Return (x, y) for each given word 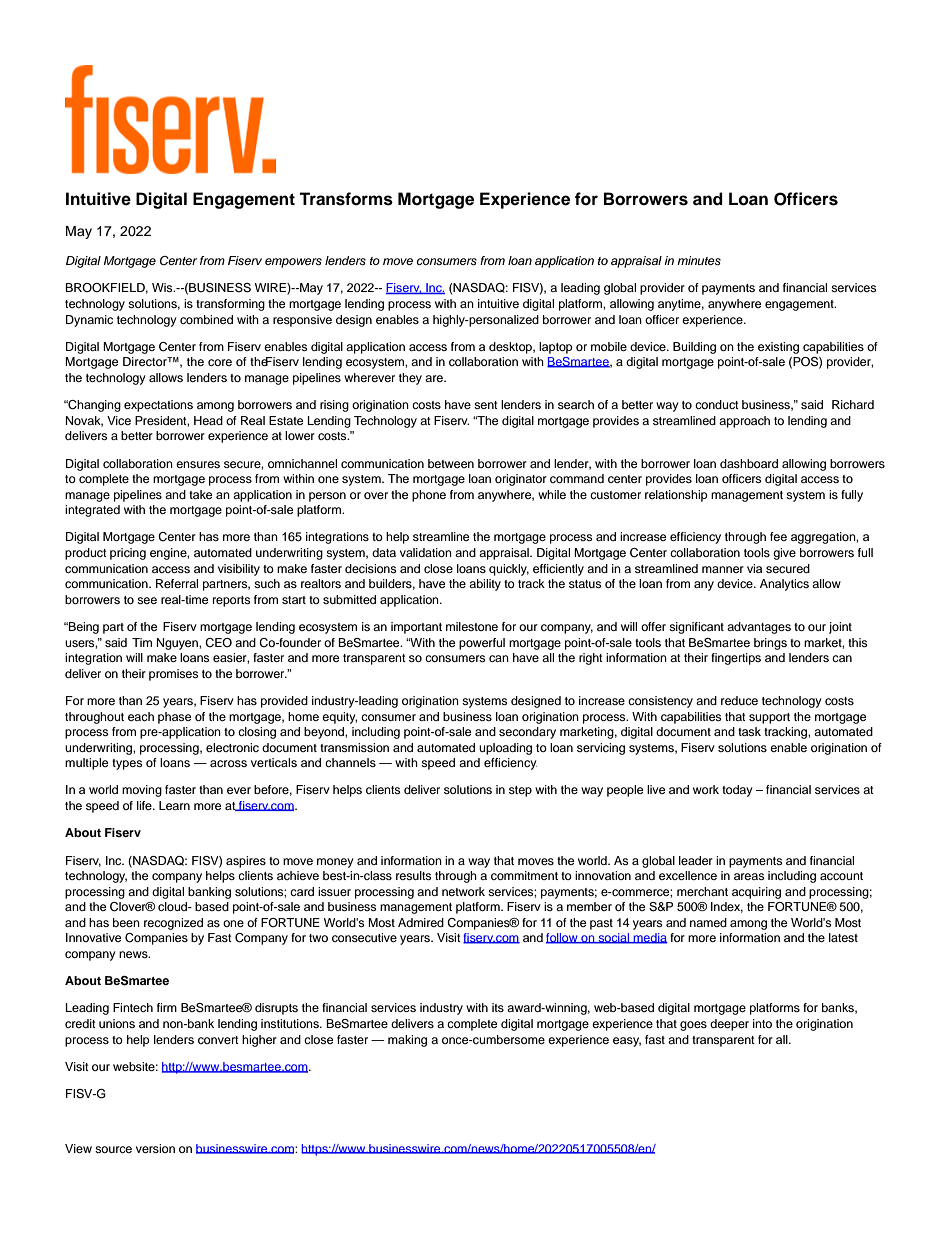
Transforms (346, 199)
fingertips (736, 659)
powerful (482, 644)
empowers (293, 263)
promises (173, 675)
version (155, 1148)
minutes (699, 260)
